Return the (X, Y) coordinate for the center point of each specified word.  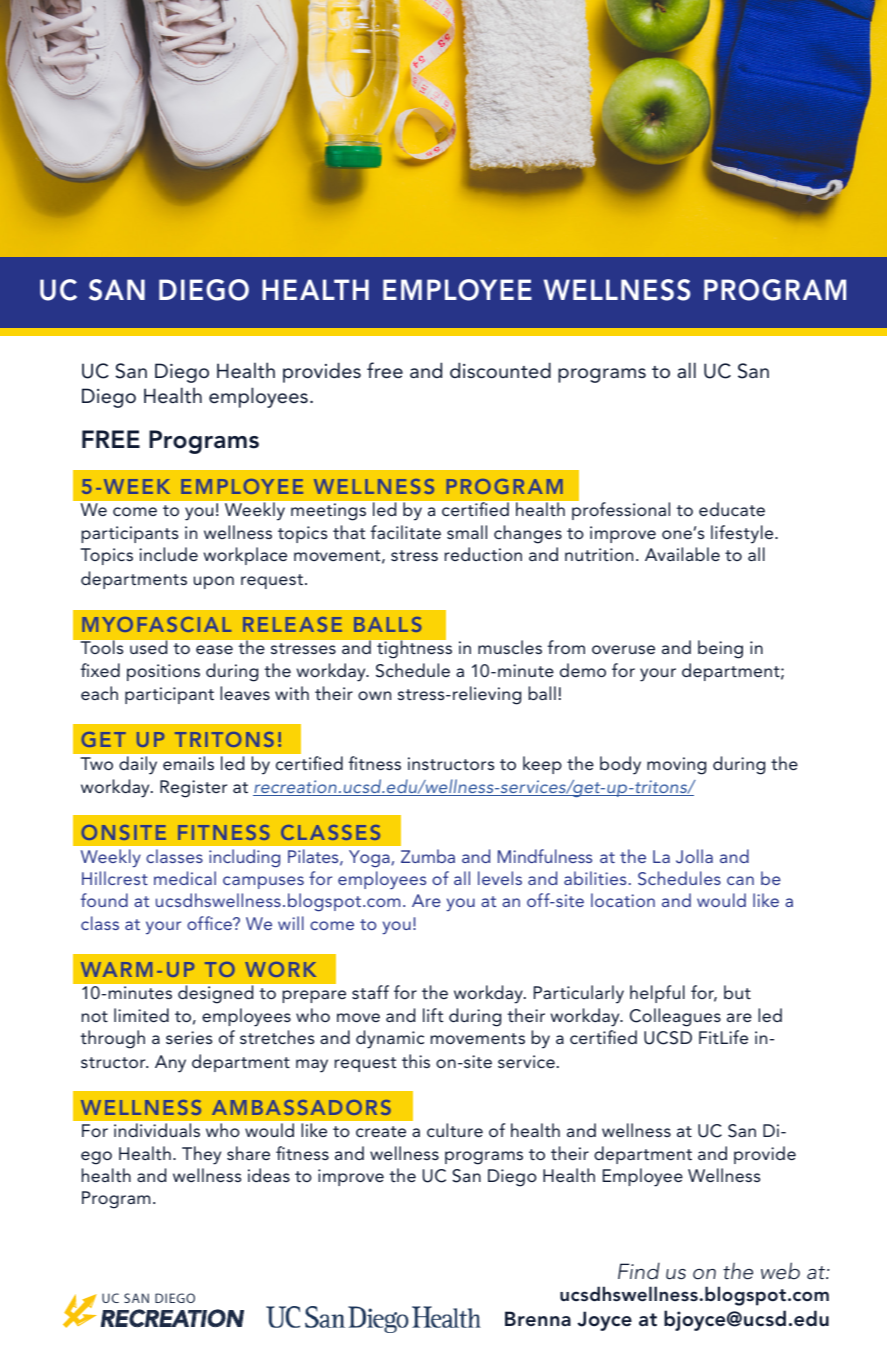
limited (141, 1015)
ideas (269, 1175)
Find (639, 1271)
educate (732, 509)
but (737, 992)
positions (163, 672)
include (168, 554)
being (720, 649)
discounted (500, 370)
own (374, 695)
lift (433, 1015)
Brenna (538, 1318)
